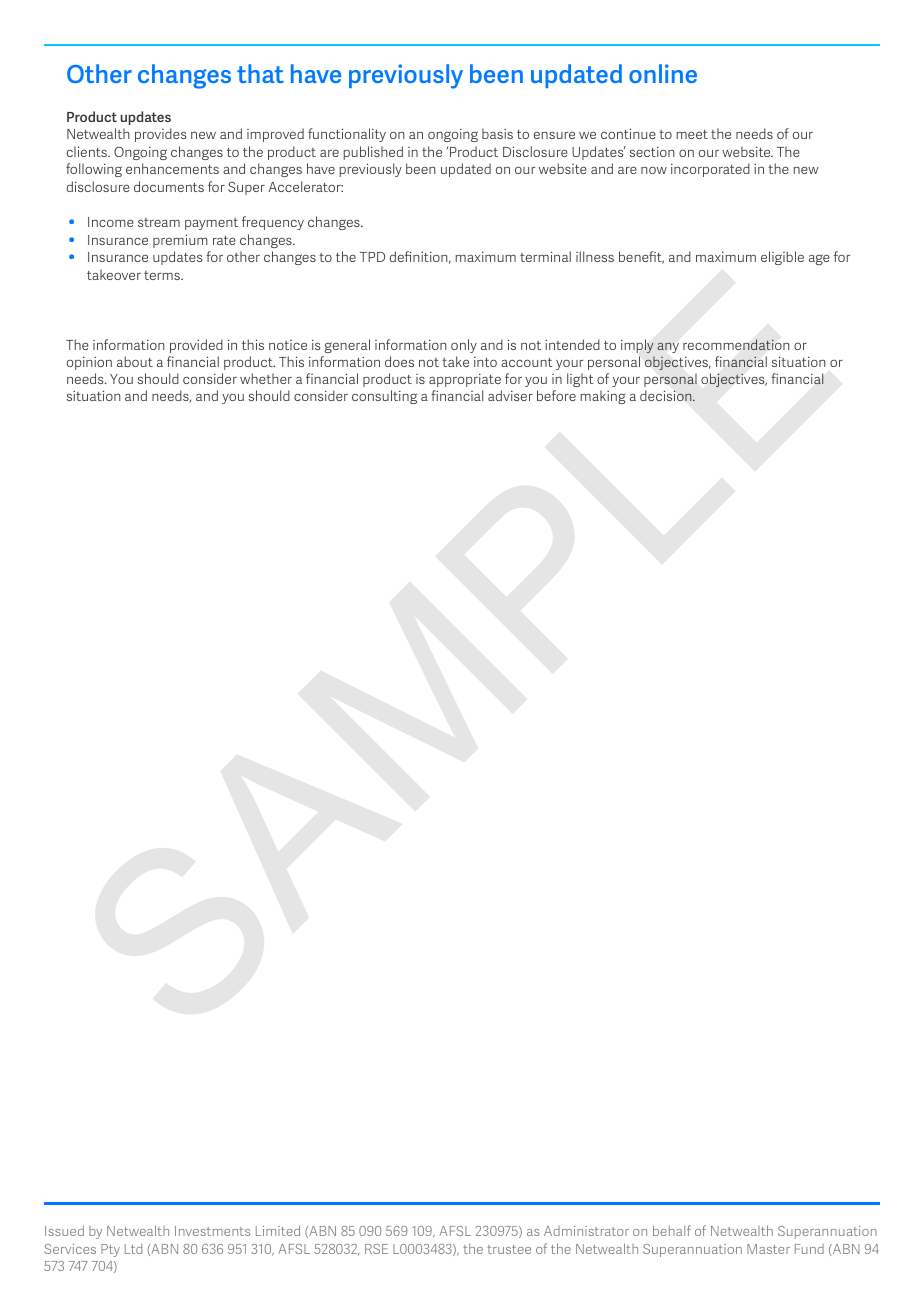  I want to click on meet, so click(692, 134).
